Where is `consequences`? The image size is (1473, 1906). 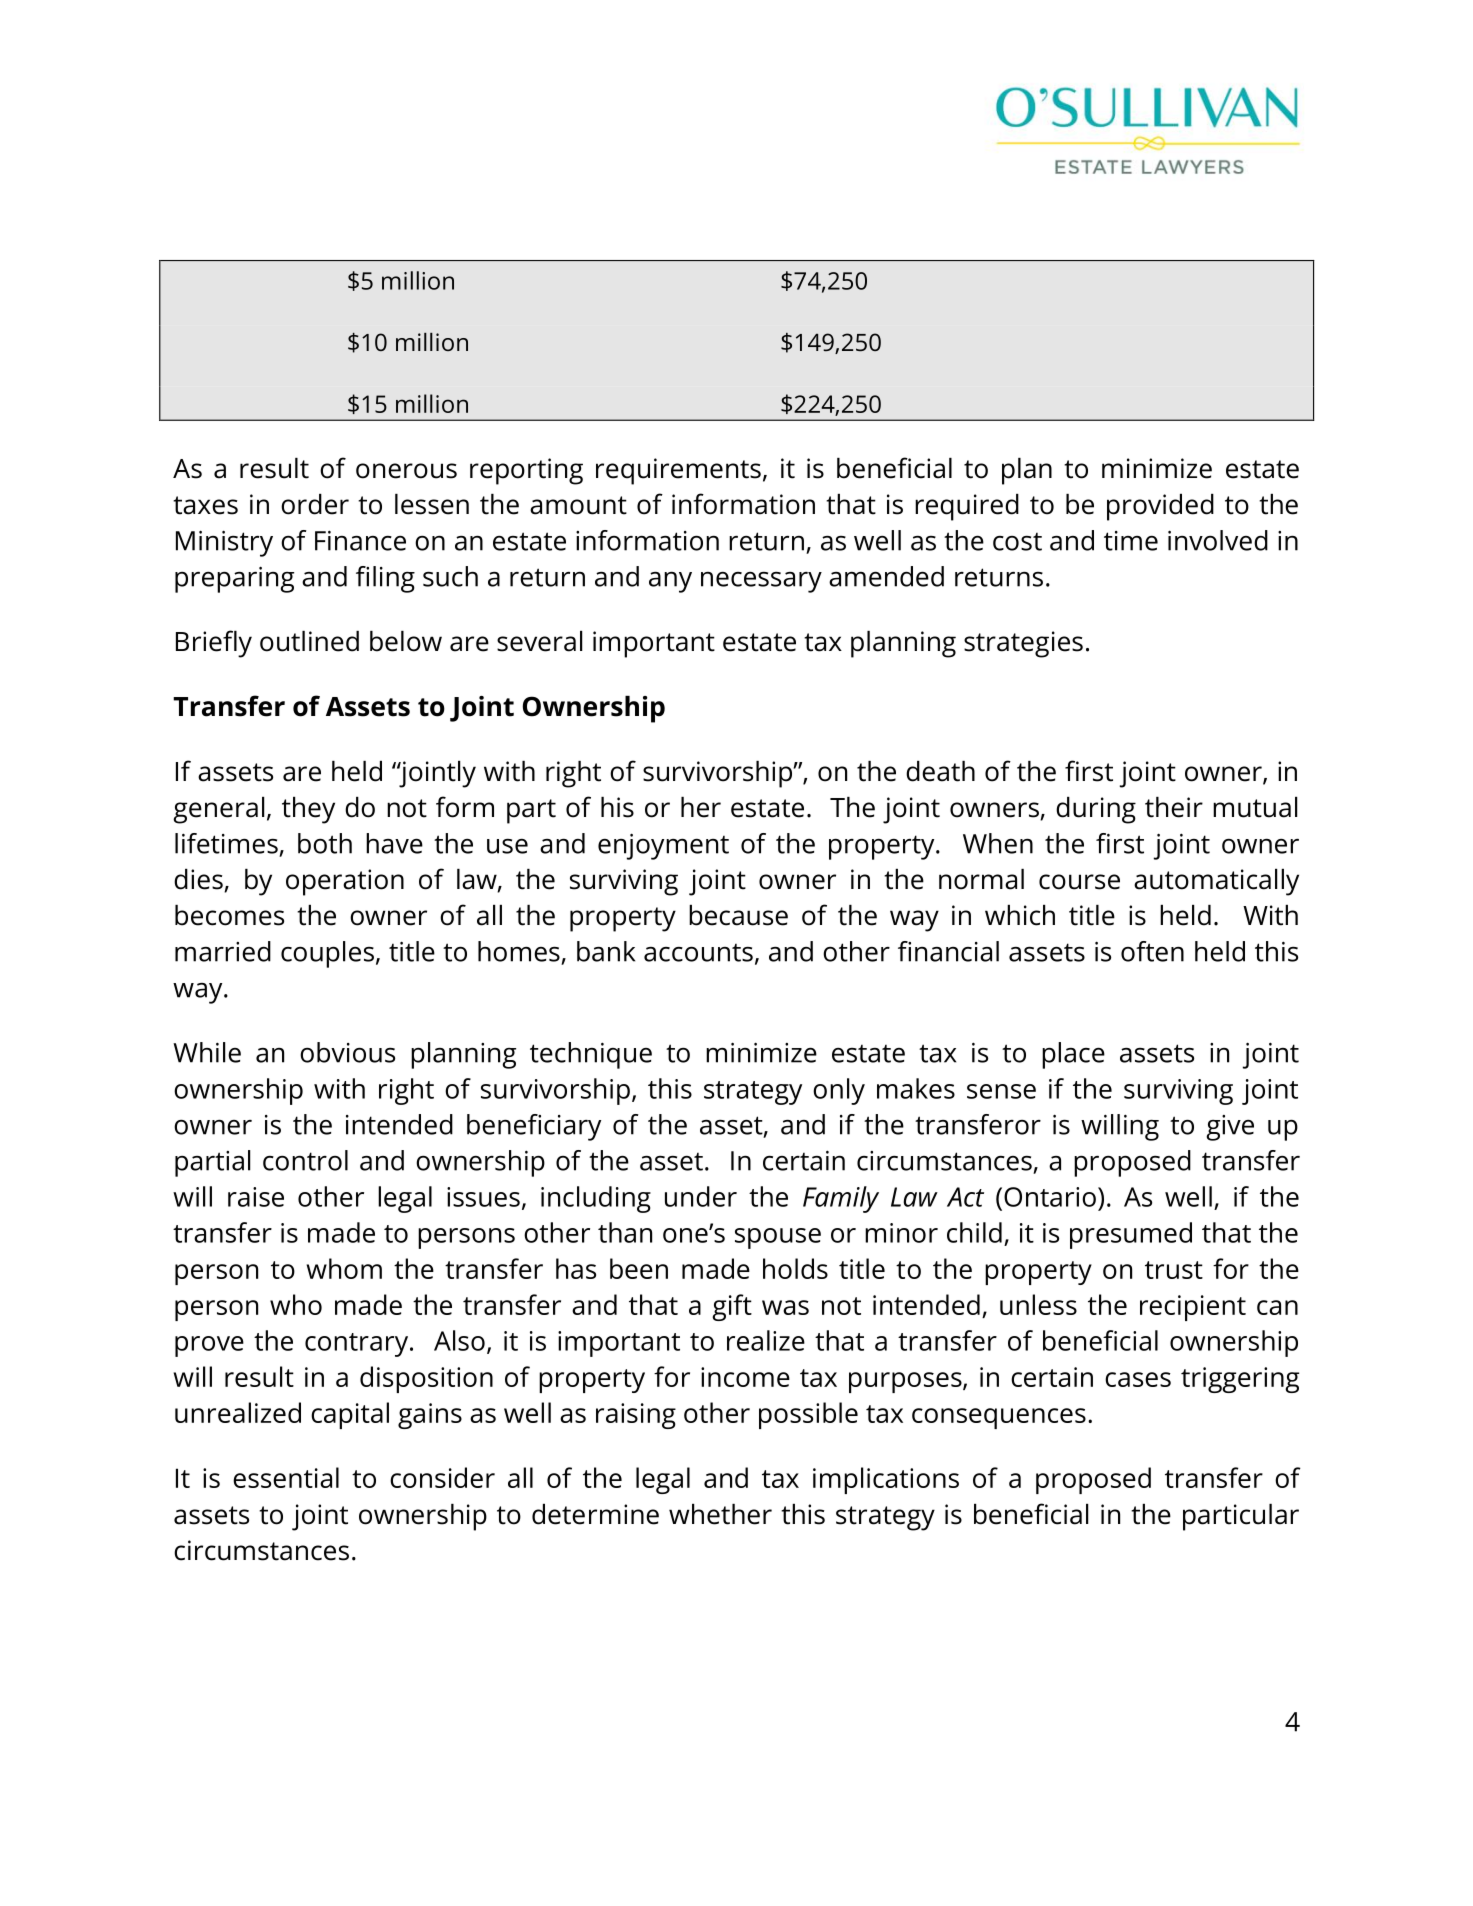 consequences is located at coordinates (999, 1418).
